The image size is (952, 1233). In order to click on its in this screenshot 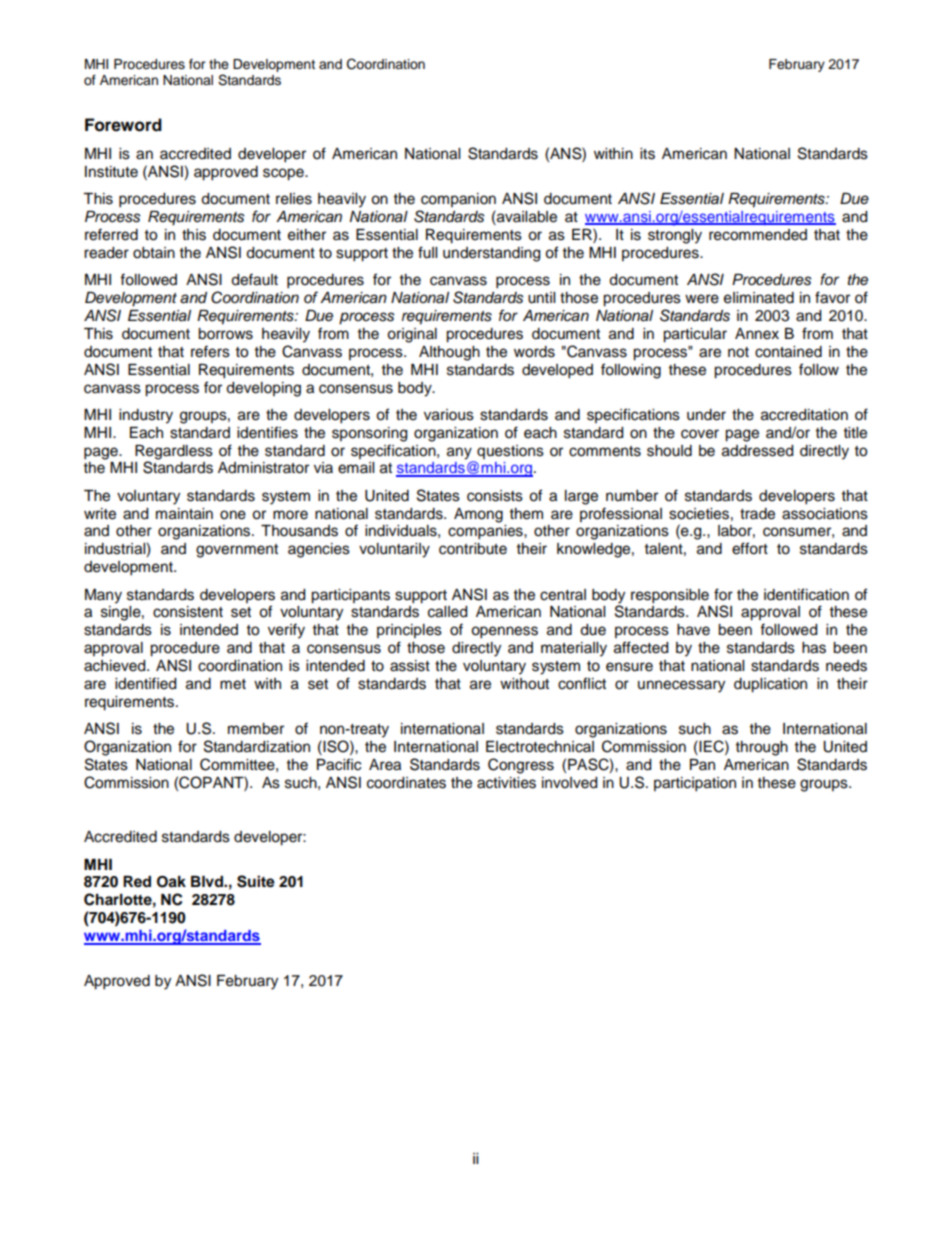, I will do `click(647, 154)`.
